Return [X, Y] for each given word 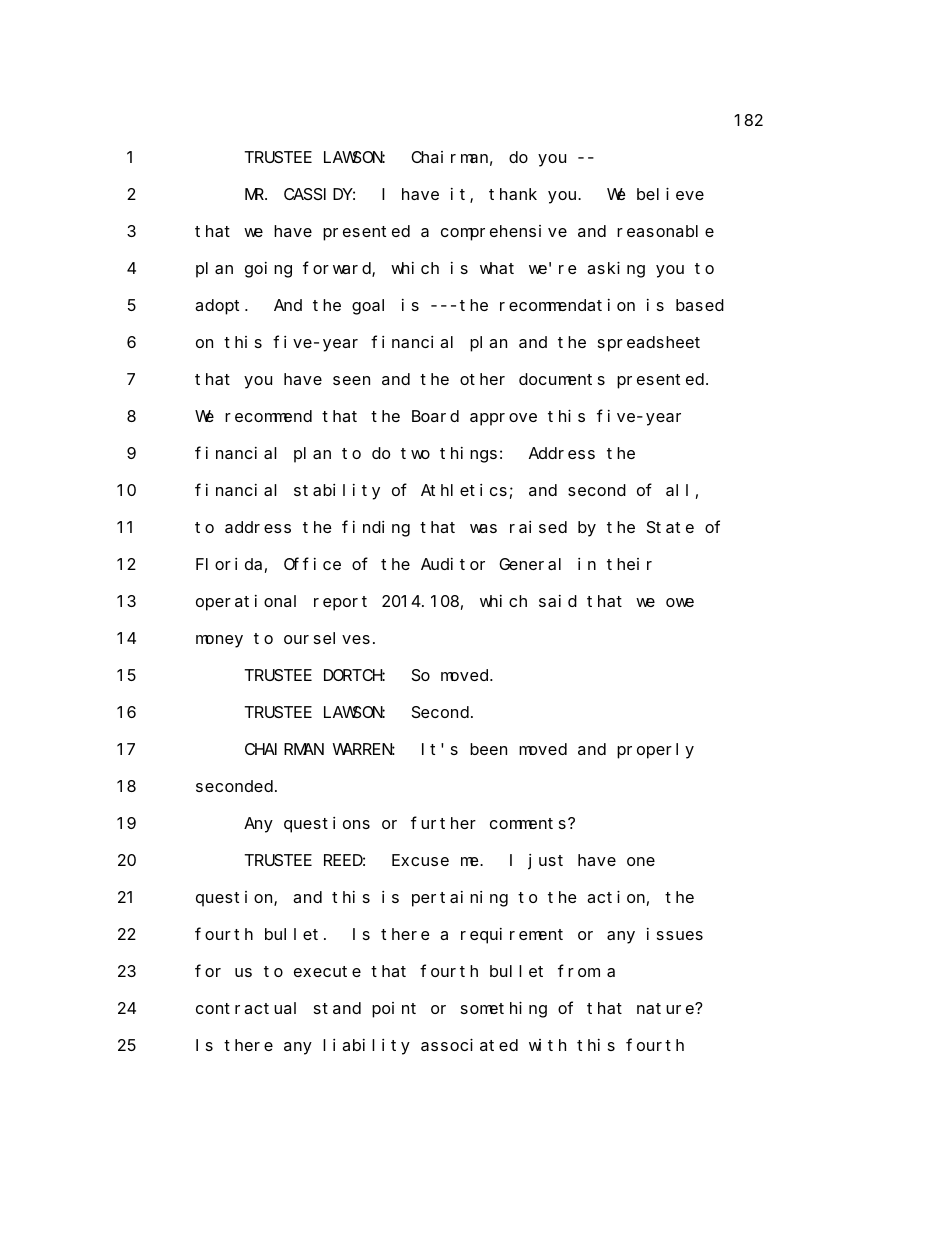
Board [435, 416]
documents [562, 379]
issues [675, 934]
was [483, 528]
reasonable [665, 231]
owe [680, 602]
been [488, 749]
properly [655, 751]
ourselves [327, 638]
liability [366, 1047]
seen [351, 380]
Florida [229, 564]
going [268, 270]
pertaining [460, 899]
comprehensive [504, 233]
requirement [512, 936]
